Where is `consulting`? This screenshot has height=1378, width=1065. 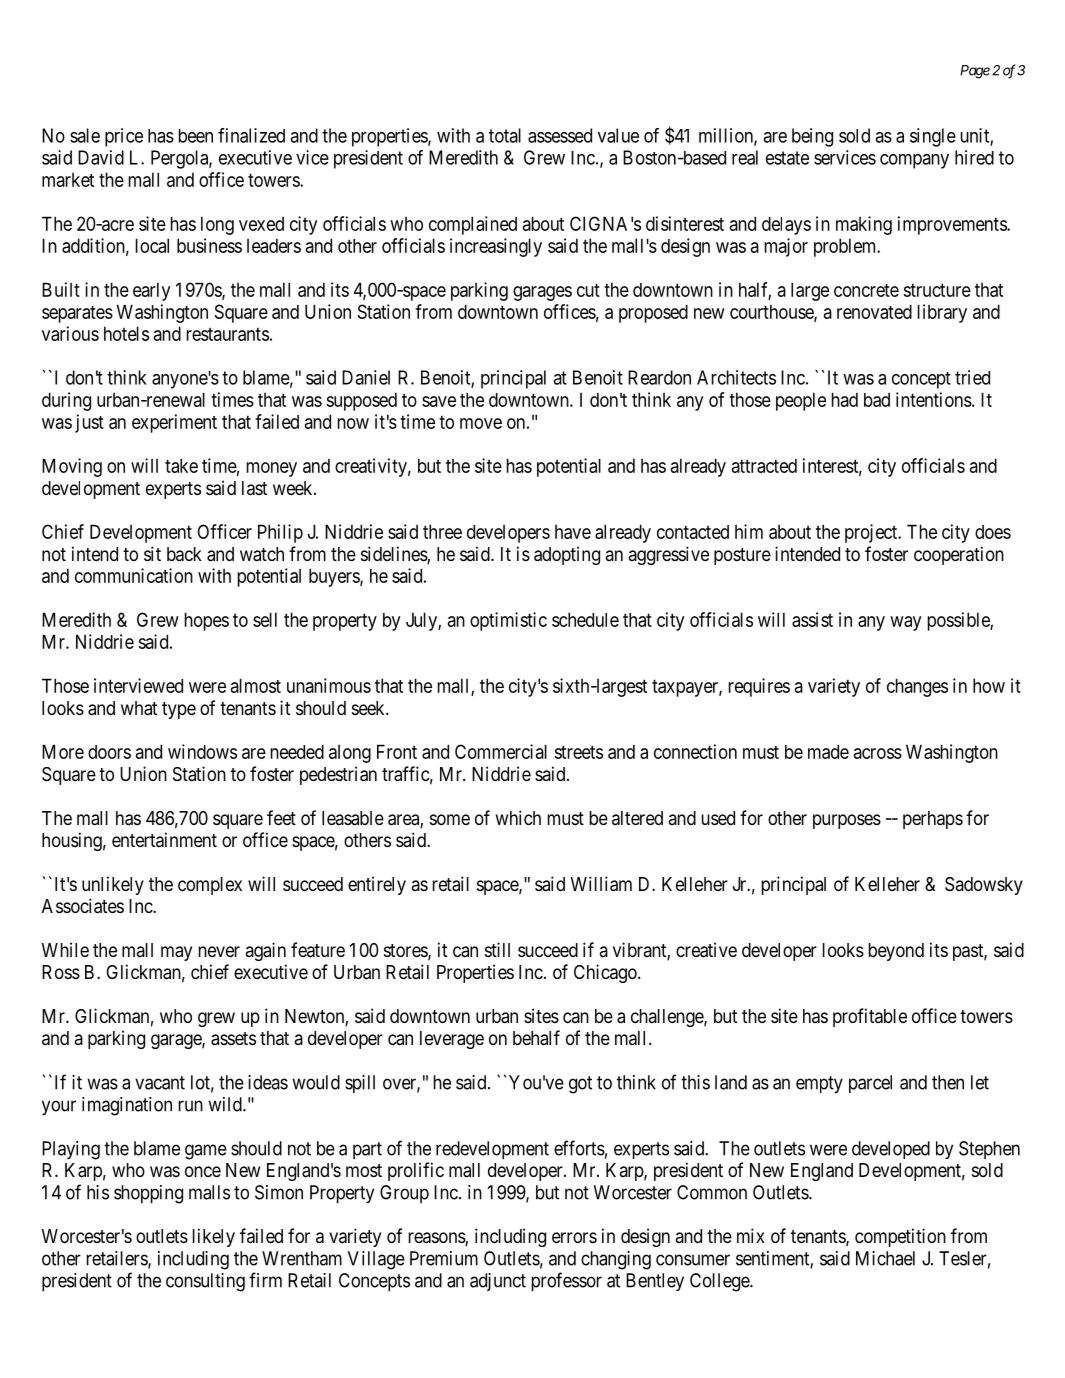 consulting is located at coordinates (205, 1282).
